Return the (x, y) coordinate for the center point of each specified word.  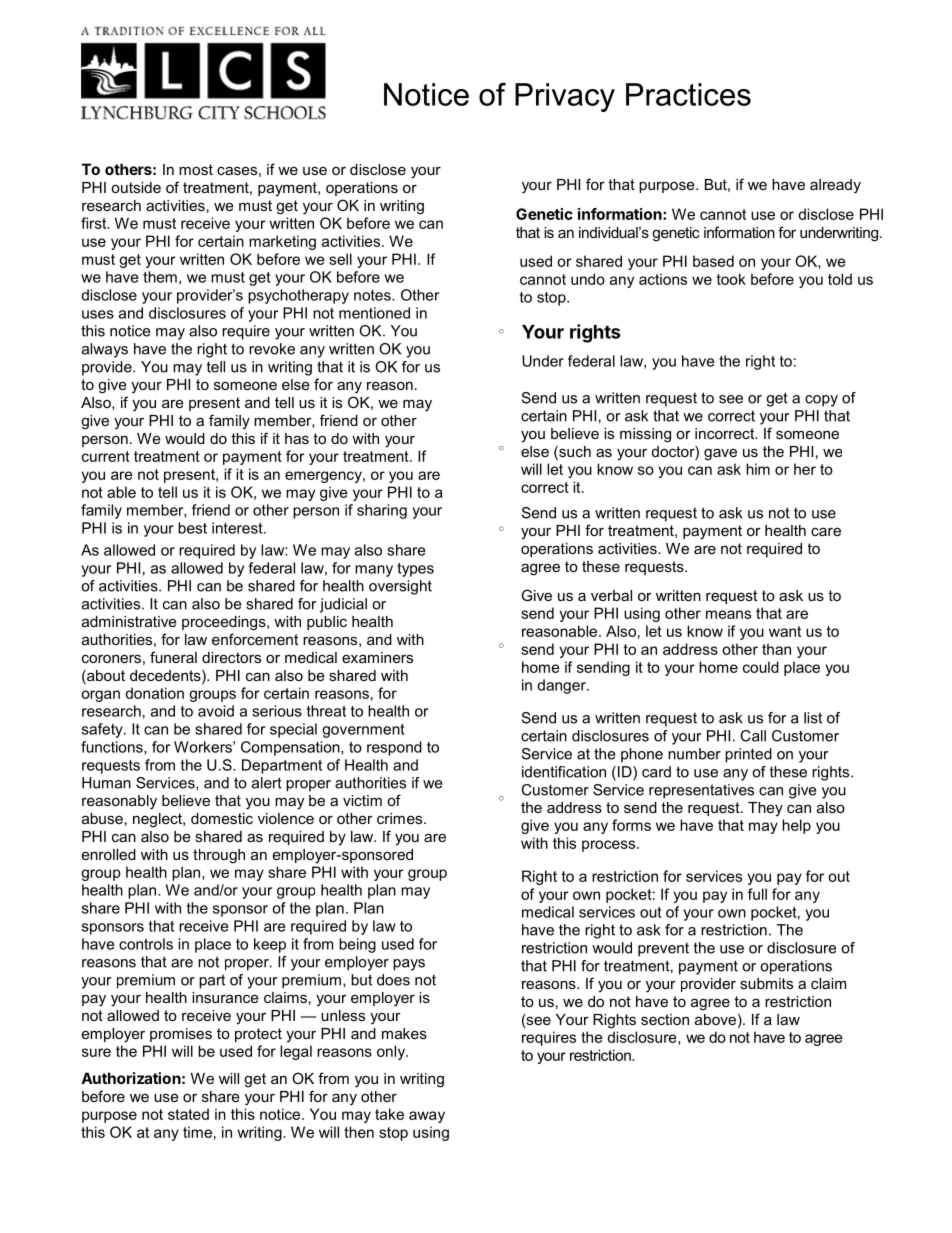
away (427, 1117)
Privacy (565, 97)
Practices (688, 94)
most (196, 169)
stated (188, 1114)
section (665, 1019)
